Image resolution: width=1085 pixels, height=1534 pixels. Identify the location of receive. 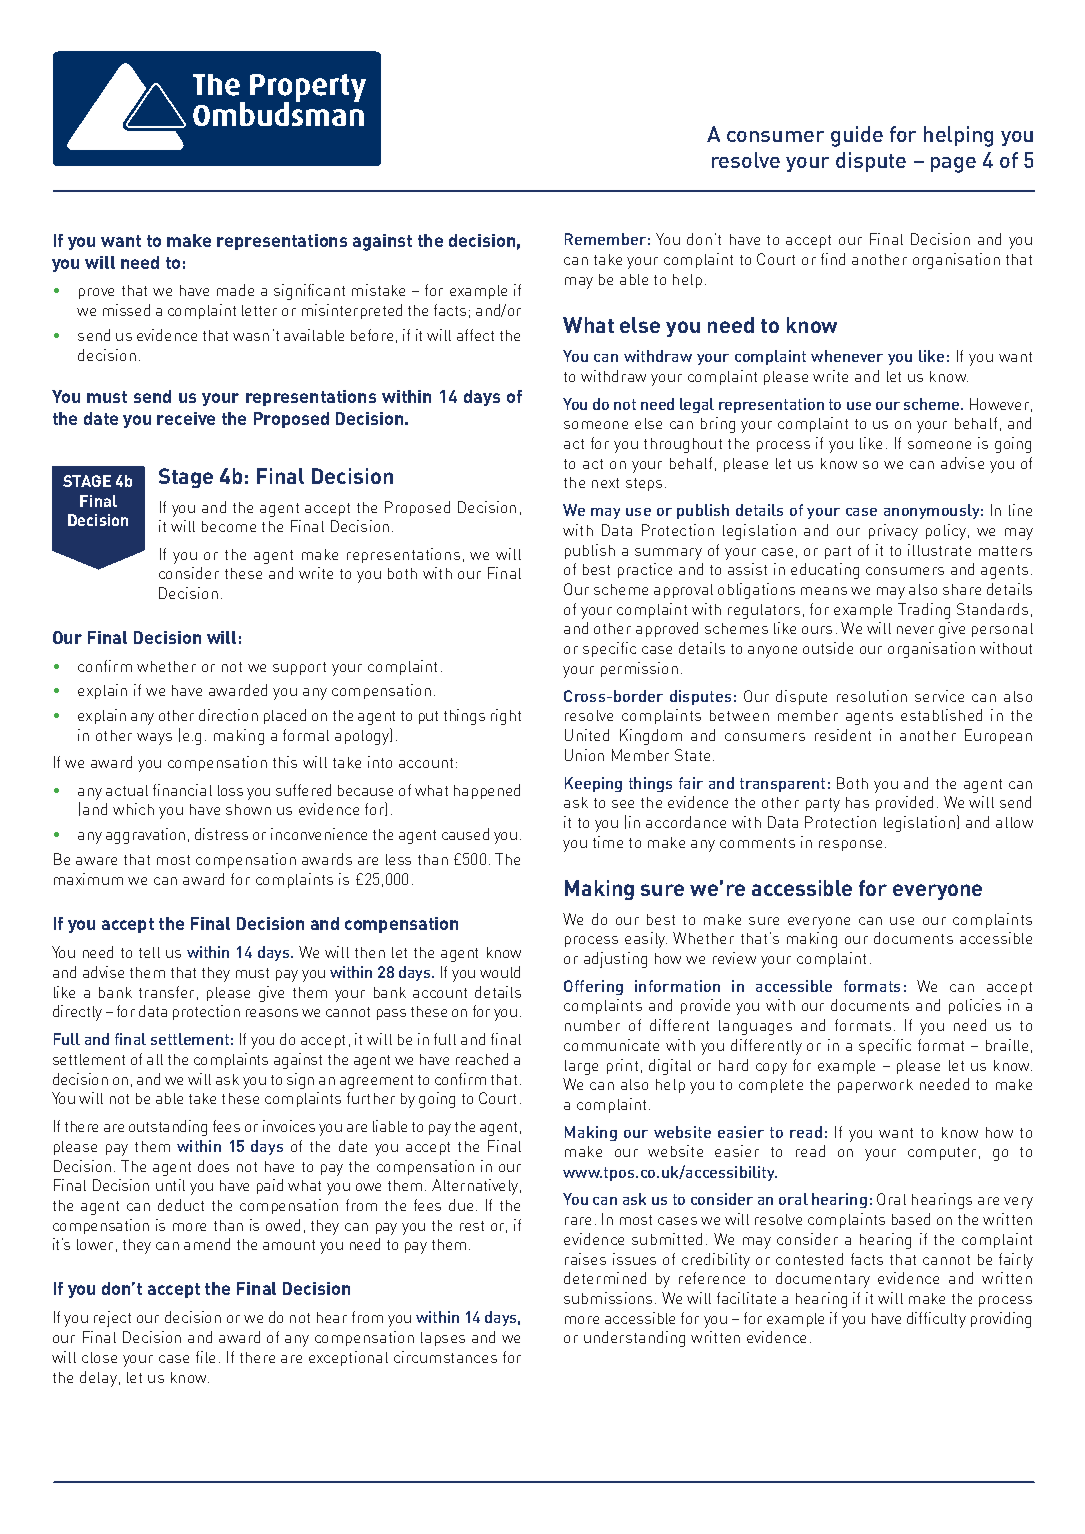
(186, 418).
